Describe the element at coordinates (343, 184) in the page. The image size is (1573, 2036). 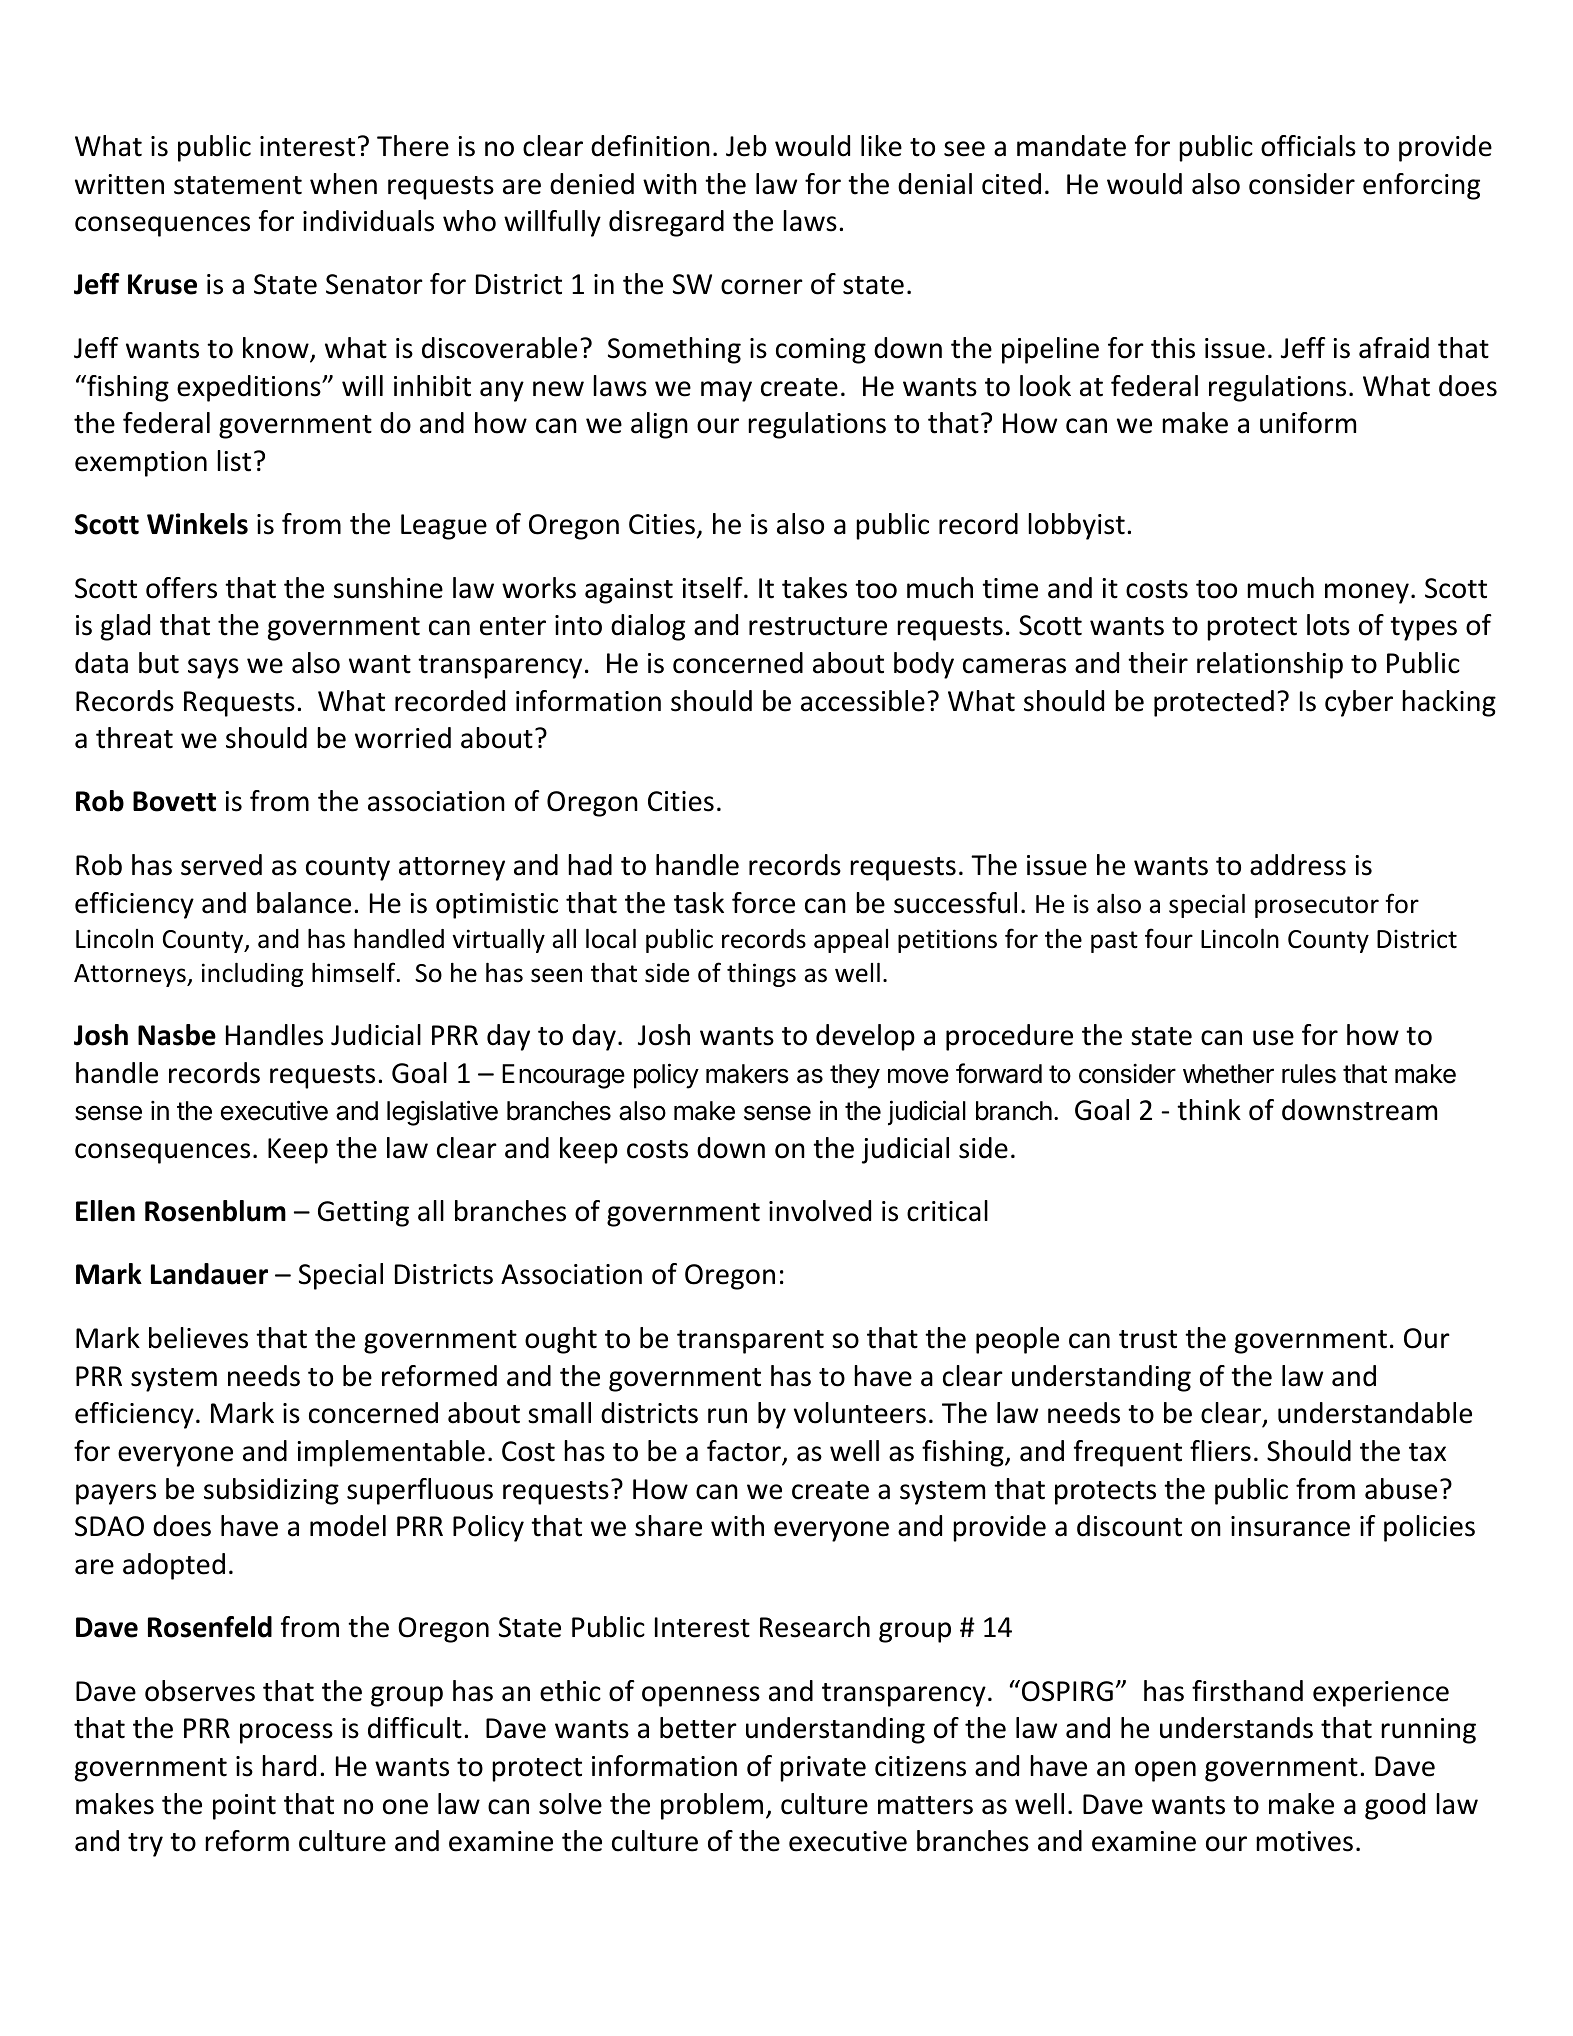
I see `when` at that location.
